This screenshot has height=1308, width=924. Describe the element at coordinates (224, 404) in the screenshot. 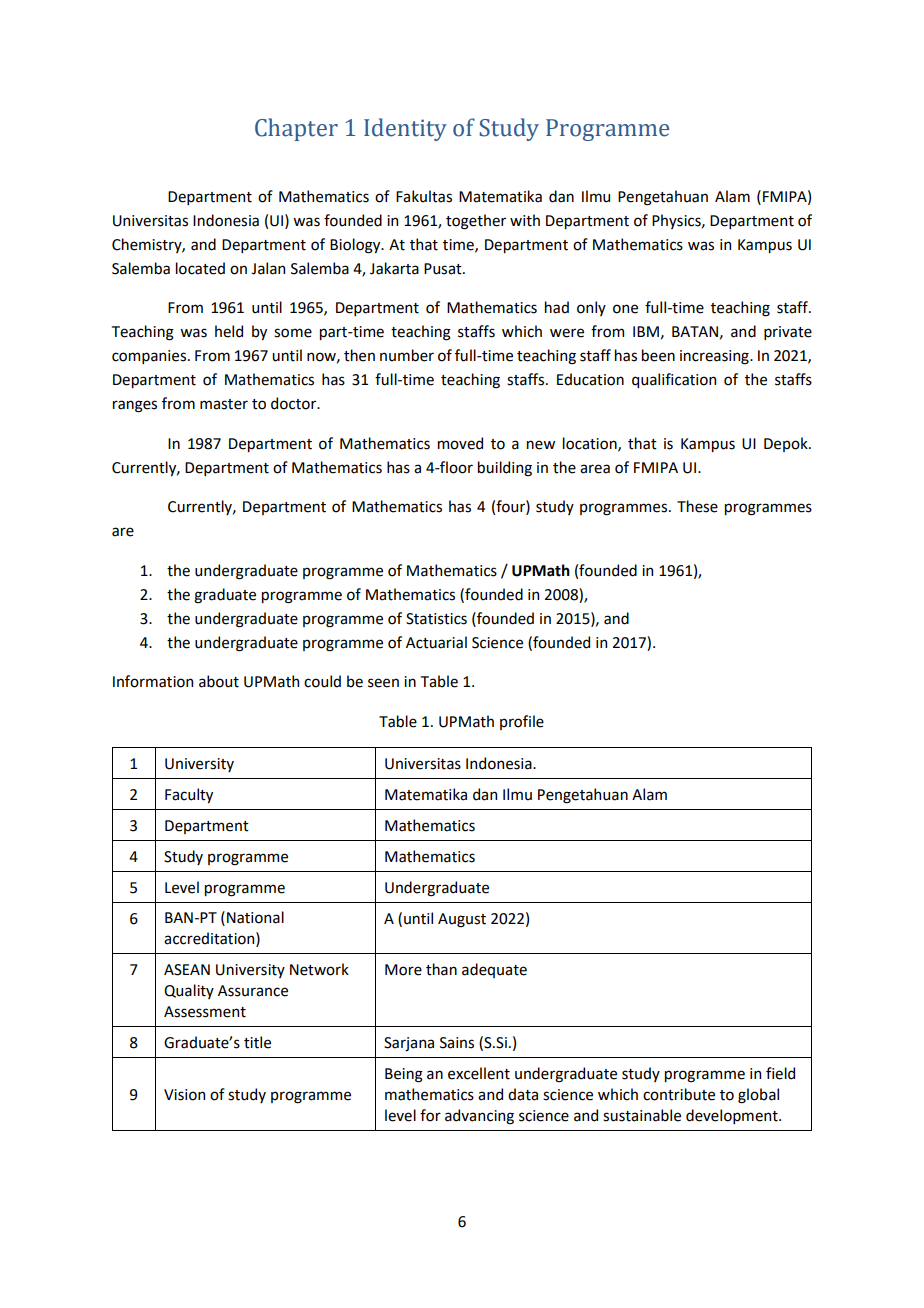

I see `master` at that location.
